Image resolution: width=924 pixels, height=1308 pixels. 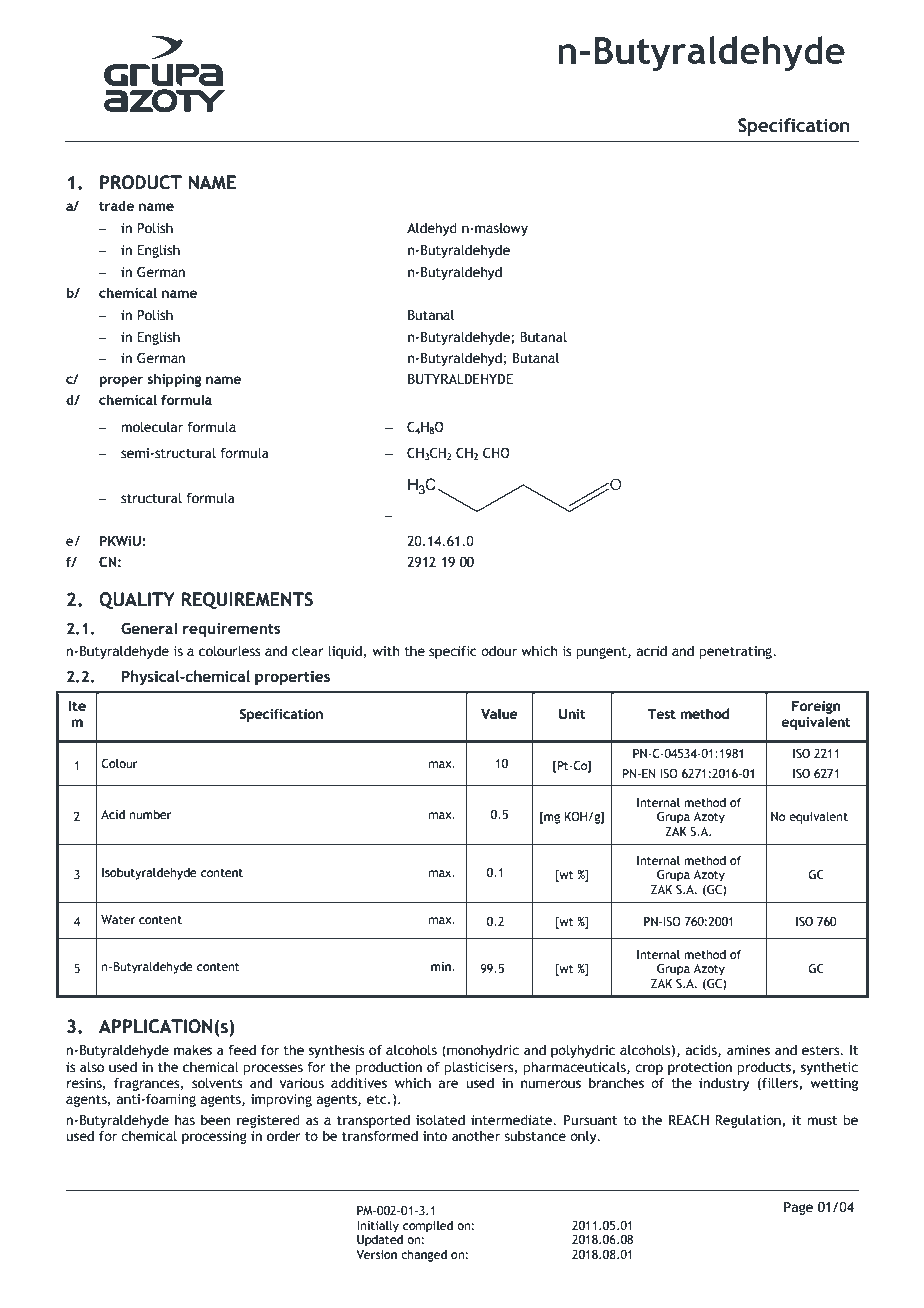 What do you see at coordinates (652, 651) in the screenshot?
I see `acrid` at bounding box center [652, 651].
